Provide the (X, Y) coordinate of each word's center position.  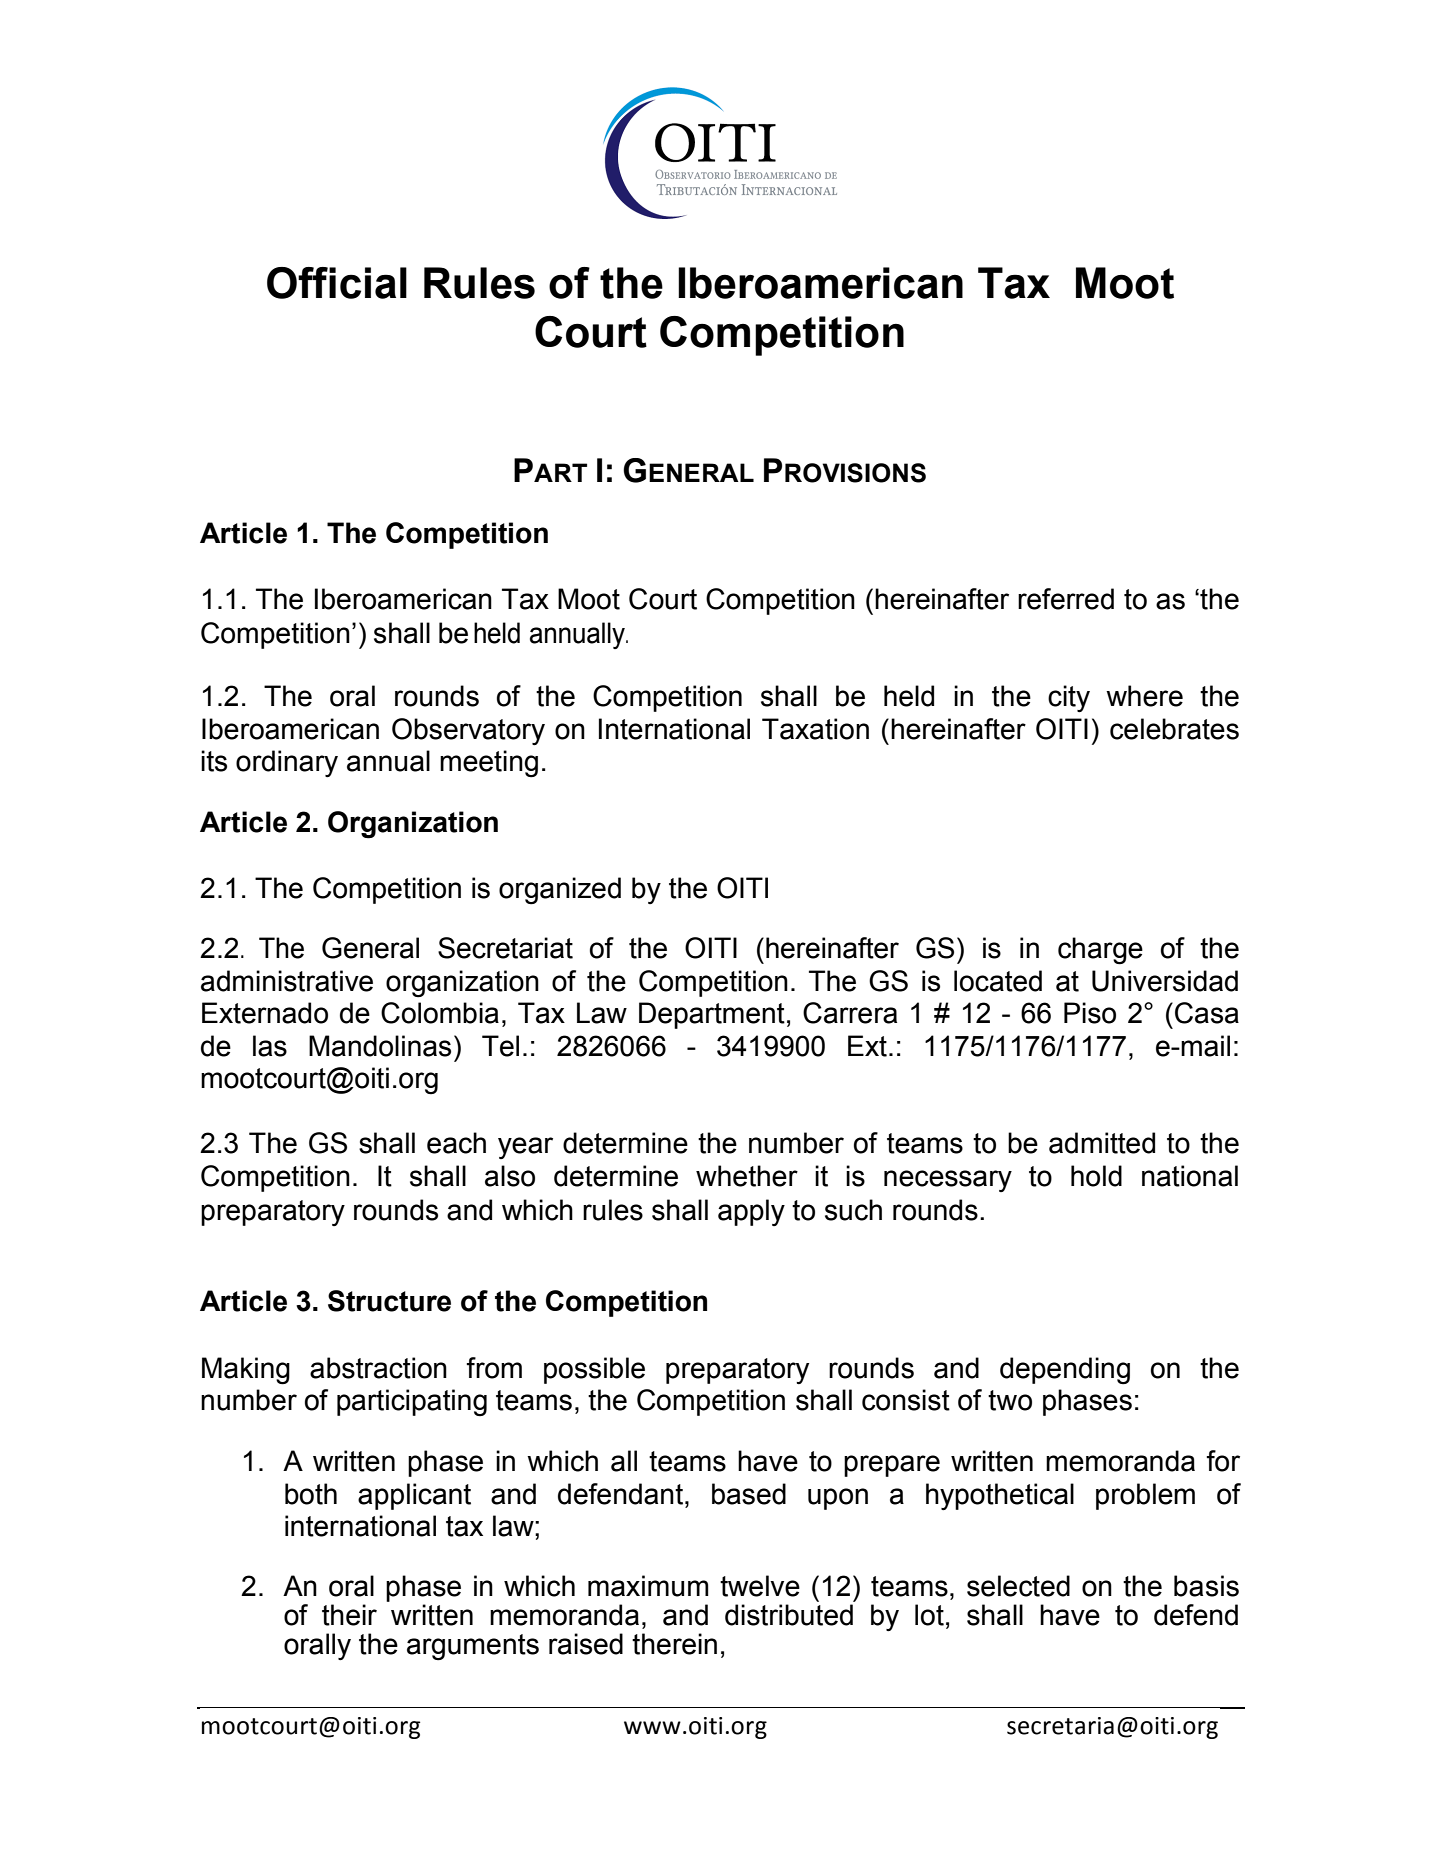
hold (1096, 1176)
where (1144, 696)
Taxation (815, 729)
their (349, 1615)
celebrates (1174, 729)
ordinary (287, 763)
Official (337, 283)
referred (1066, 599)
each (456, 1143)
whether (747, 1176)
